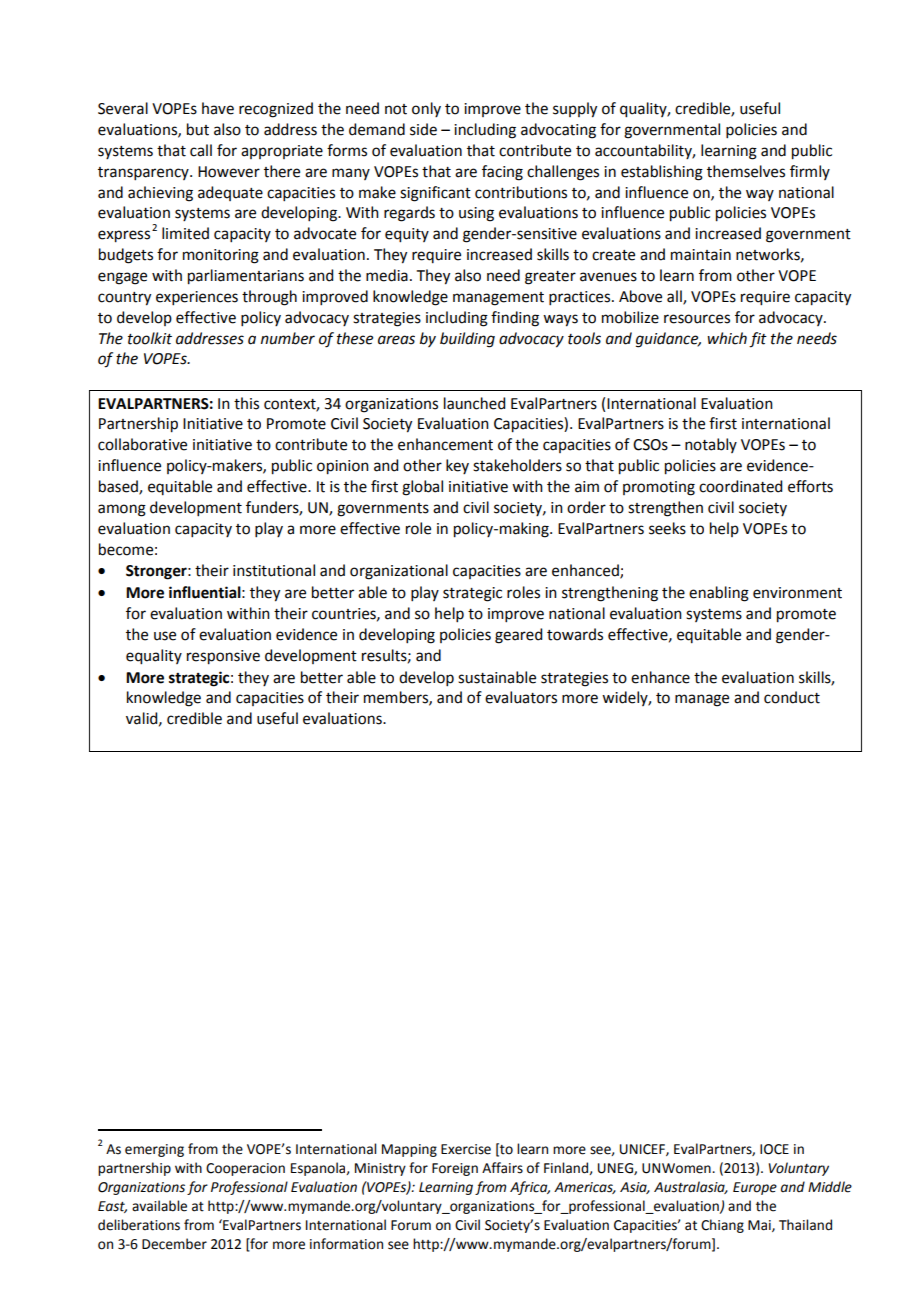 Image resolution: width=924 pixels, height=1309 pixels. Describe the element at coordinates (792, 697) in the screenshot. I see `conduct` at that location.
